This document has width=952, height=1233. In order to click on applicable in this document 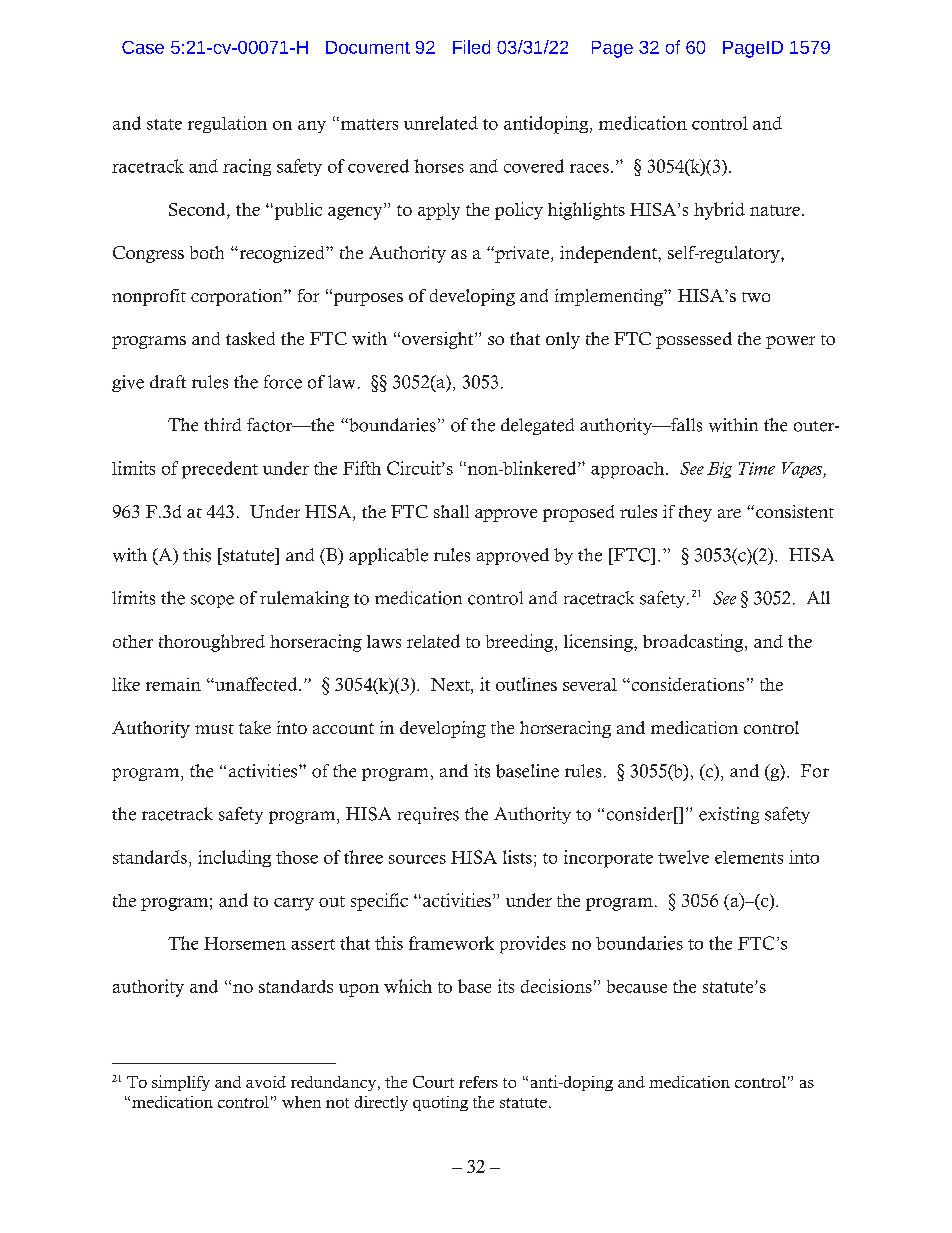, I will do `click(388, 556)`.
